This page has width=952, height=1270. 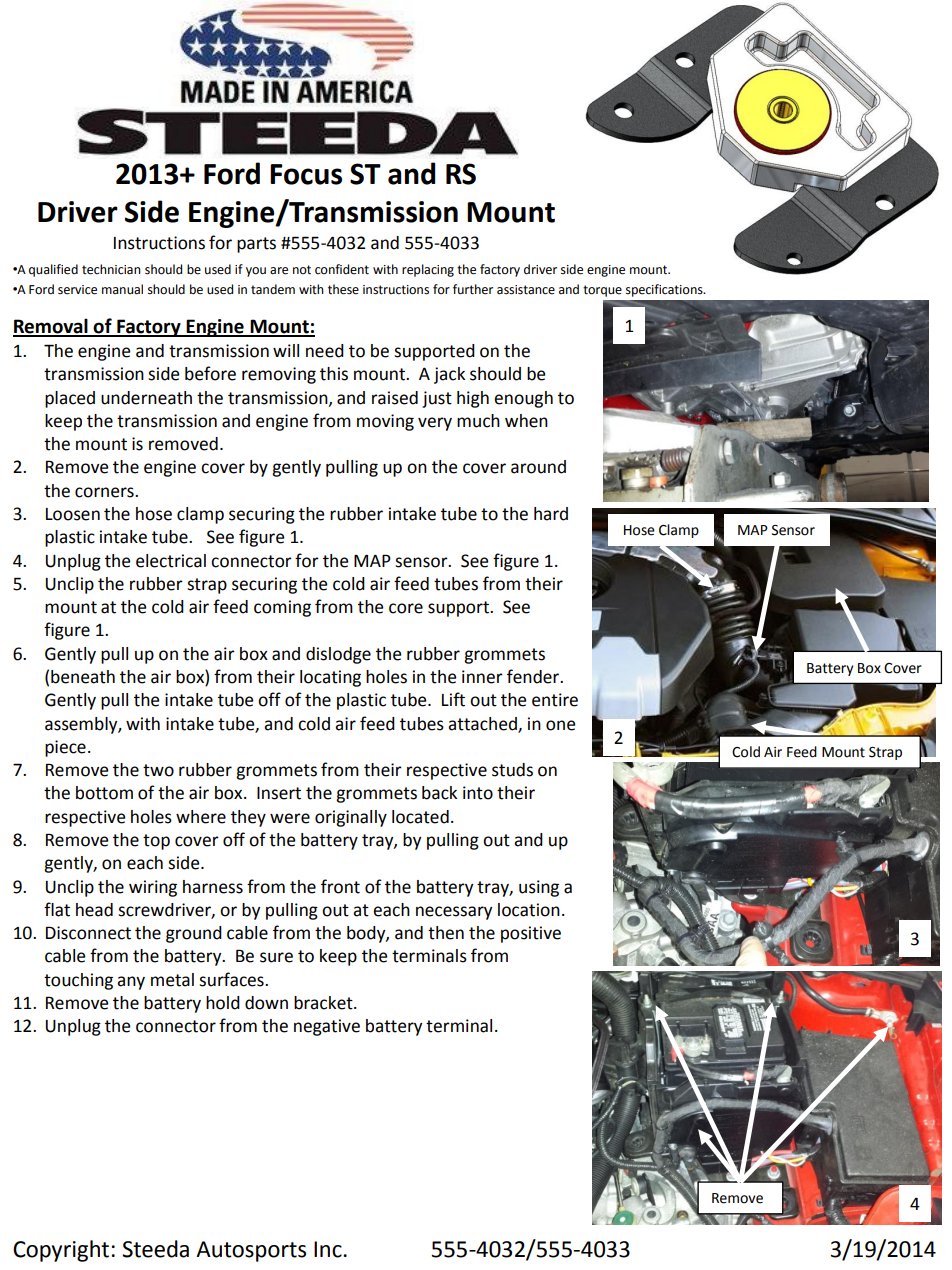 I want to click on raised, so click(x=395, y=398).
